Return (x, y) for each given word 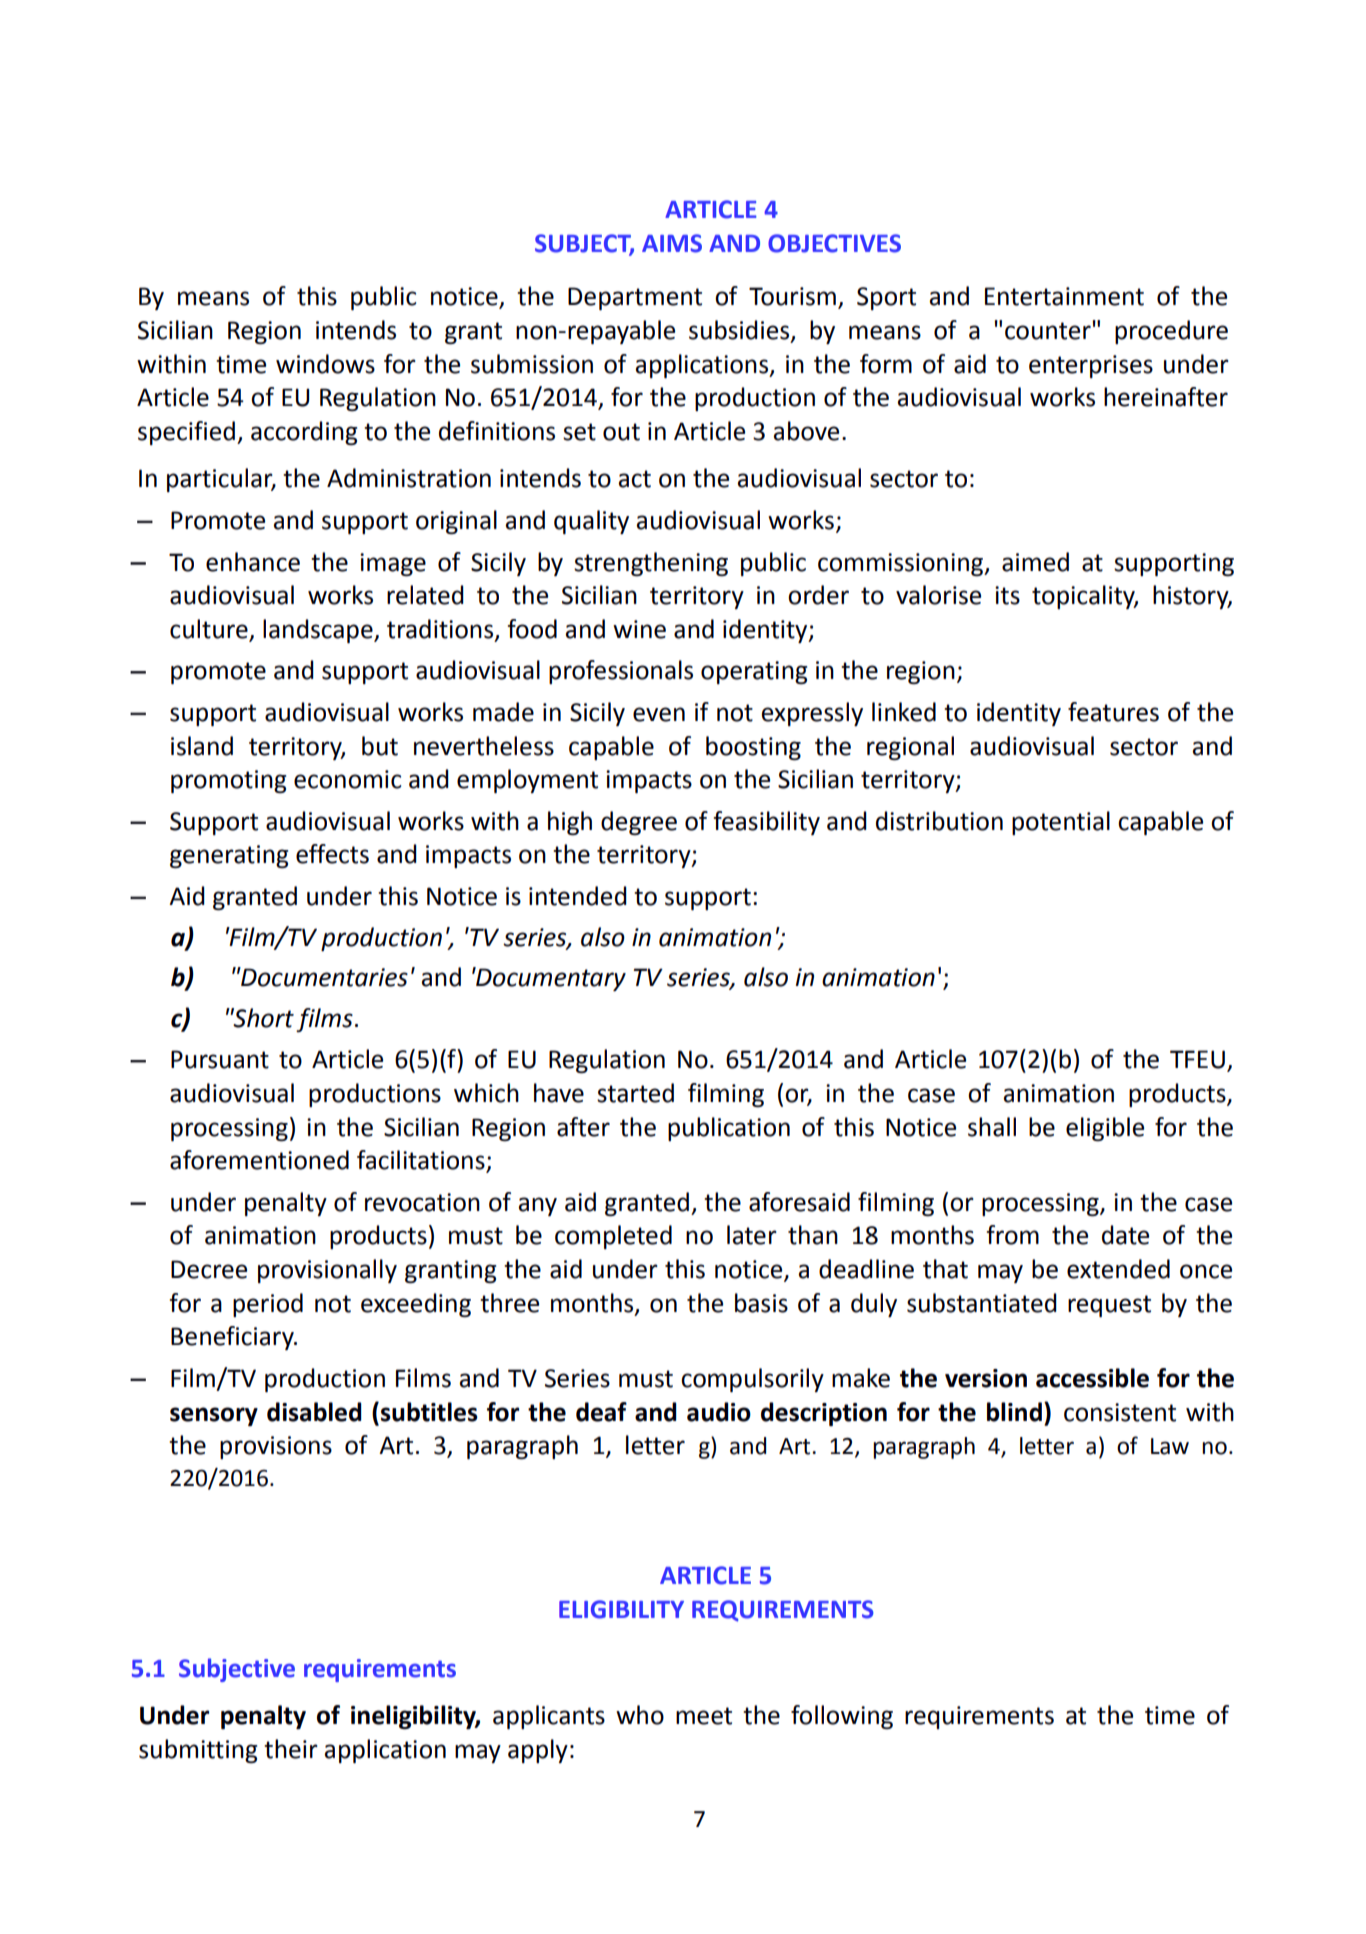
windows (325, 364)
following (842, 1717)
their (291, 1749)
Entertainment (1064, 296)
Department (635, 298)
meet (704, 1716)
